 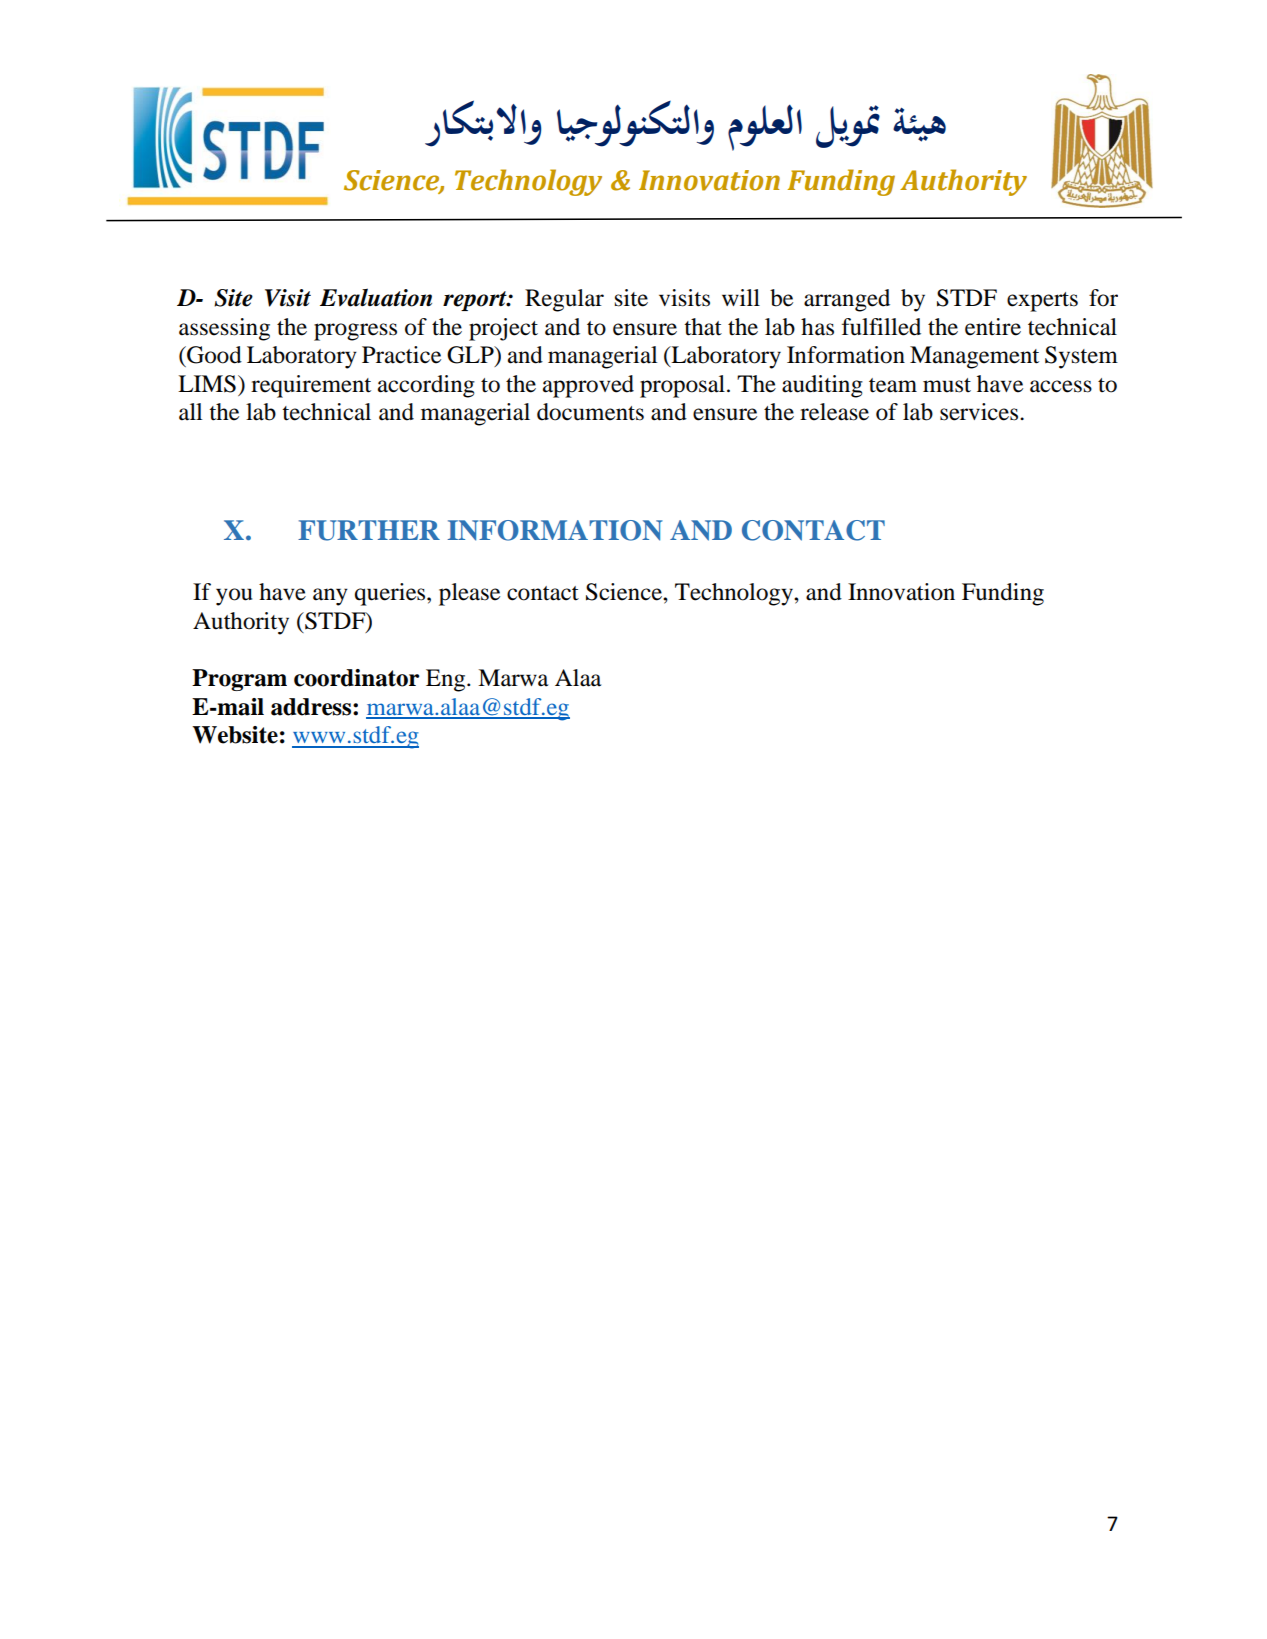 What do you see at coordinates (682, 386) in the page?
I see `proposal` at bounding box center [682, 386].
